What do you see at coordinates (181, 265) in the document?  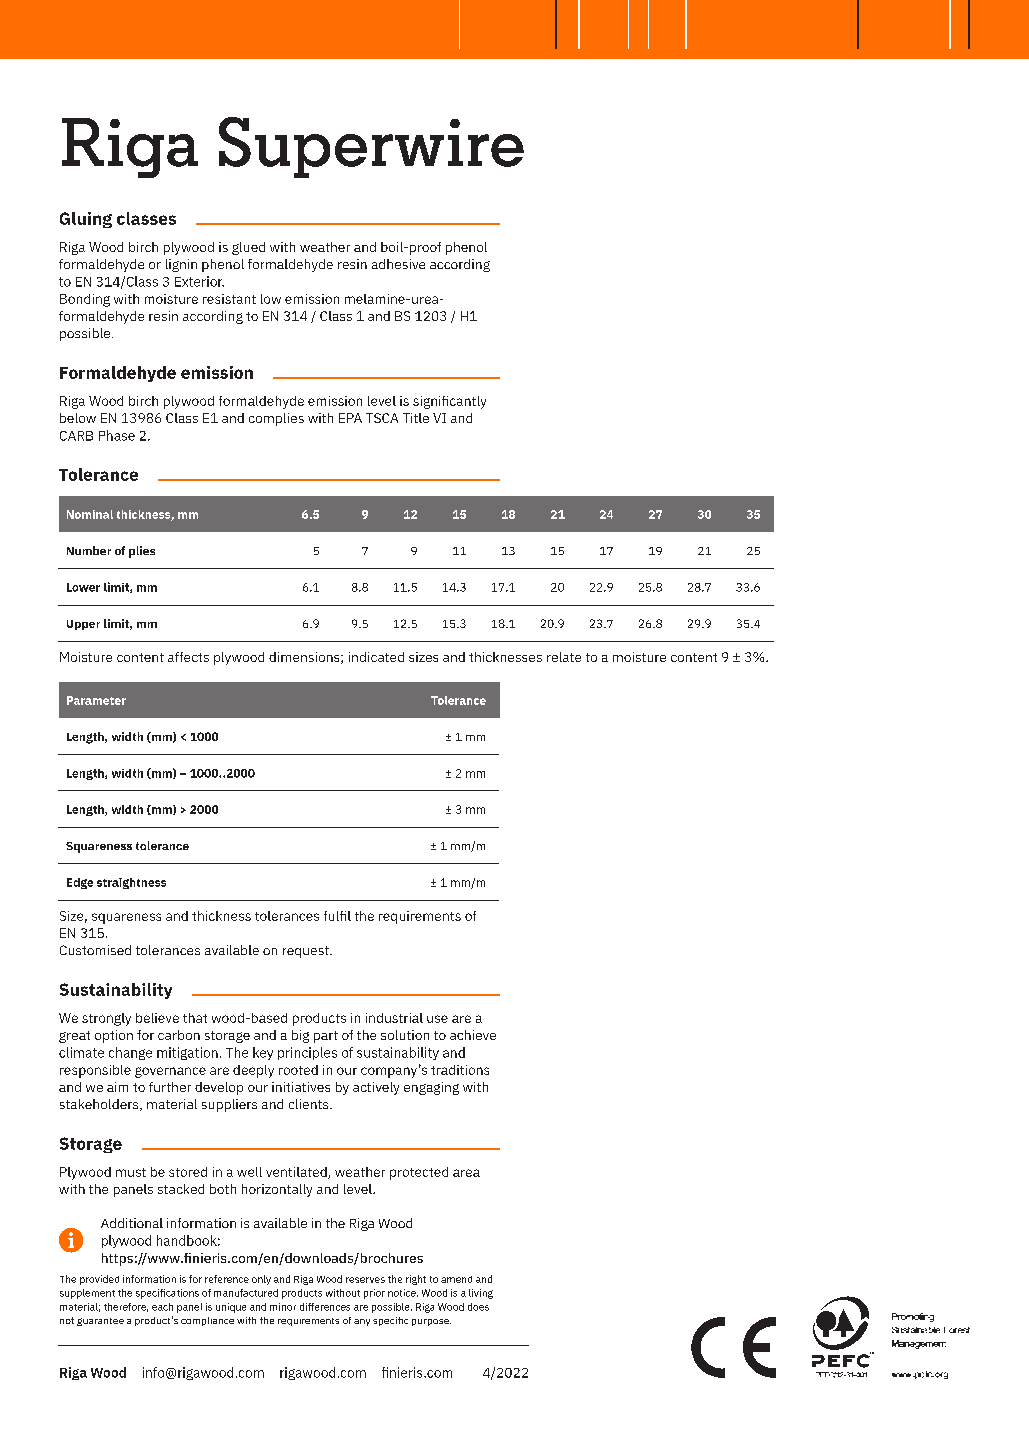 I see `lignin` at bounding box center [181, 265].
